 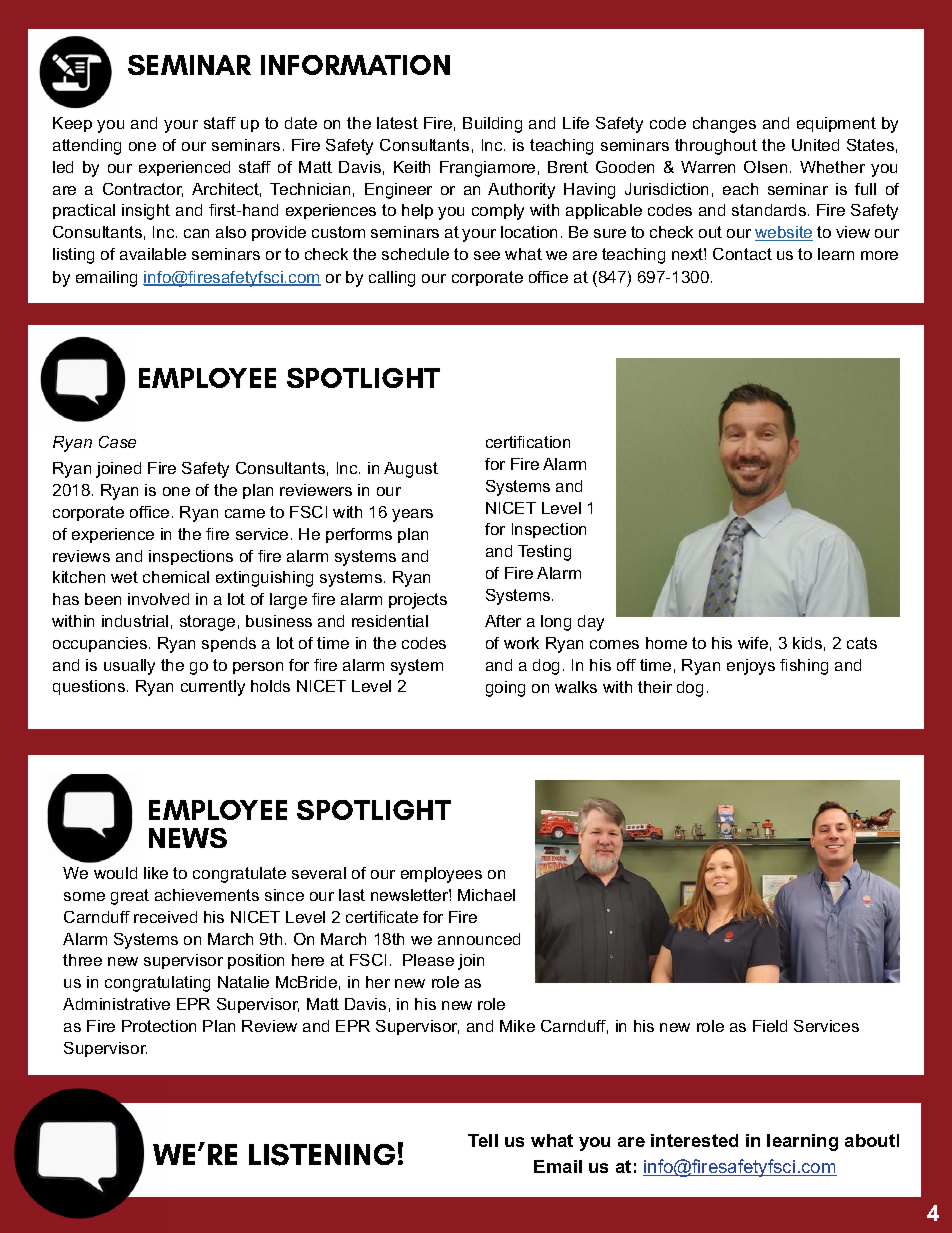 I want to click on Protection, so click(x=159, y=1026).
